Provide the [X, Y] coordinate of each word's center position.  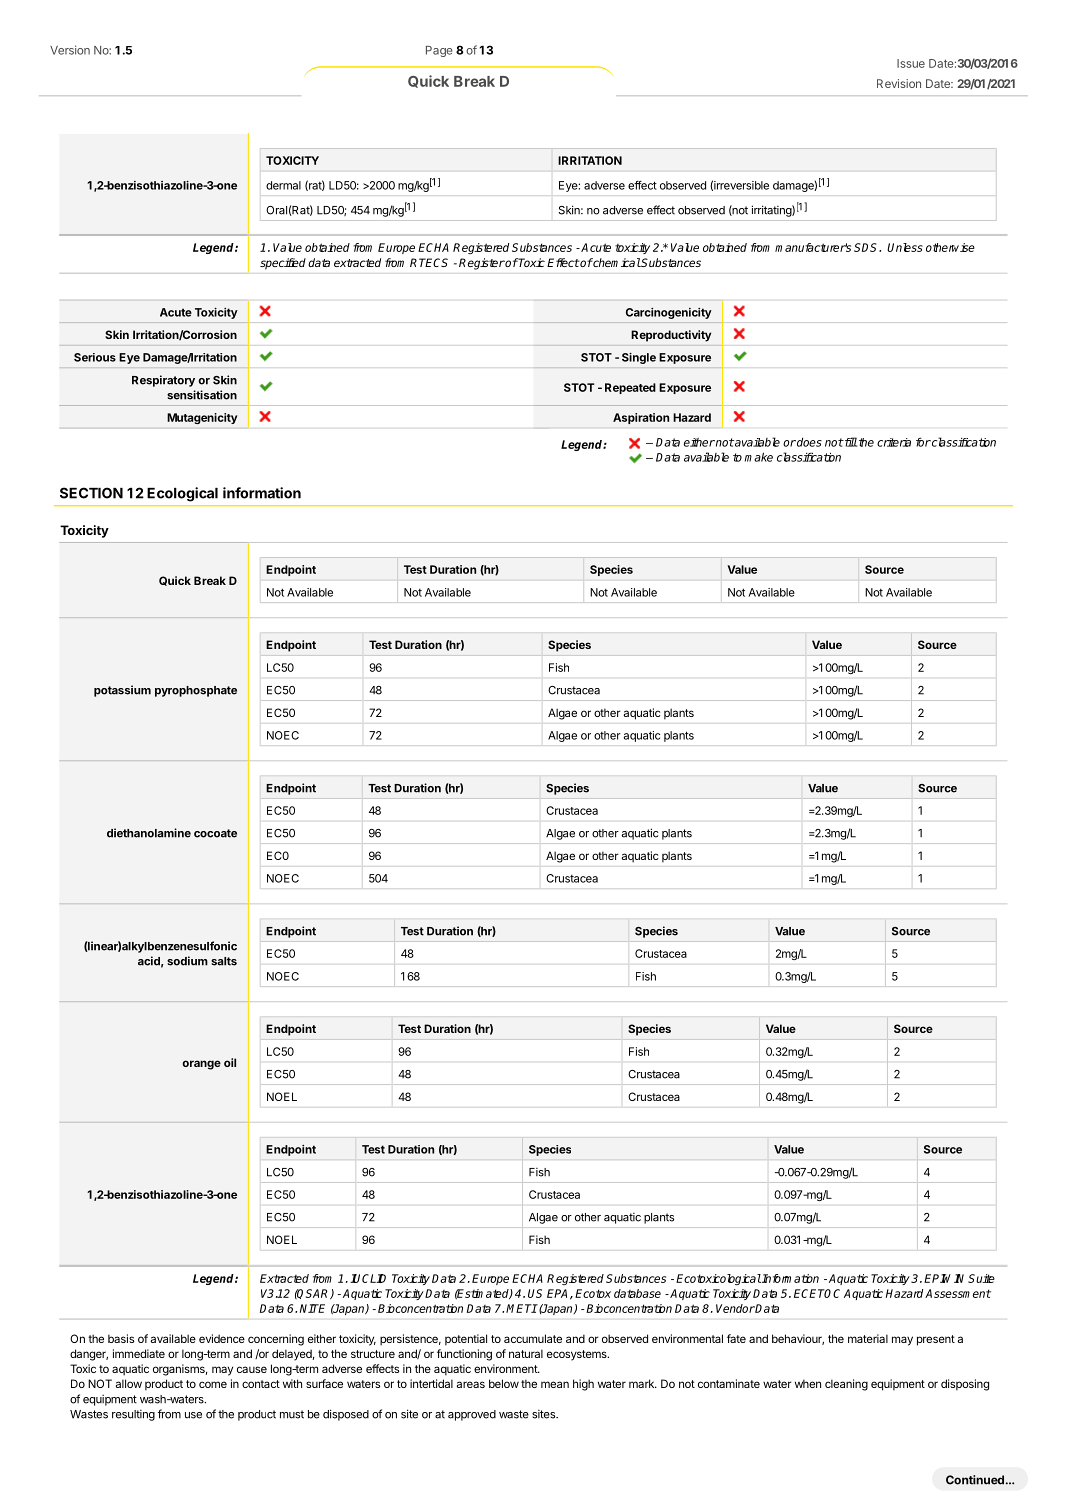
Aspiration [641, 418]
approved [472, 1415]
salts [224, 961]
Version [70, 50]
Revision [899, 83]
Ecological [182, 494]
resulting [133, 1415]
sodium [187, 961]
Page [439, 51]
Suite [981, 1278]
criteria [894, 442]
